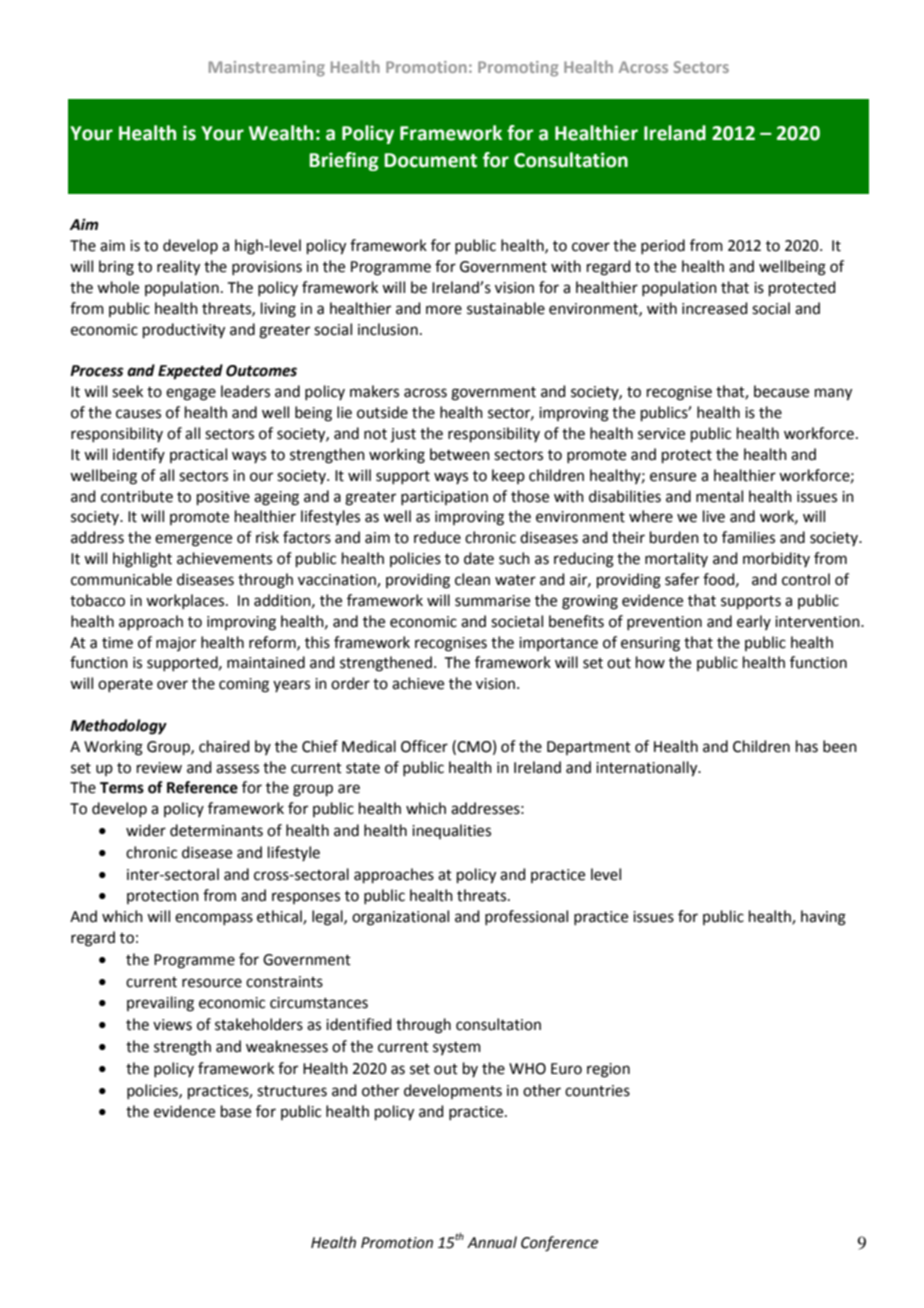 The height and width of the screenshot is (1308, 924). I want to click on determinants, so click(216, 830).
